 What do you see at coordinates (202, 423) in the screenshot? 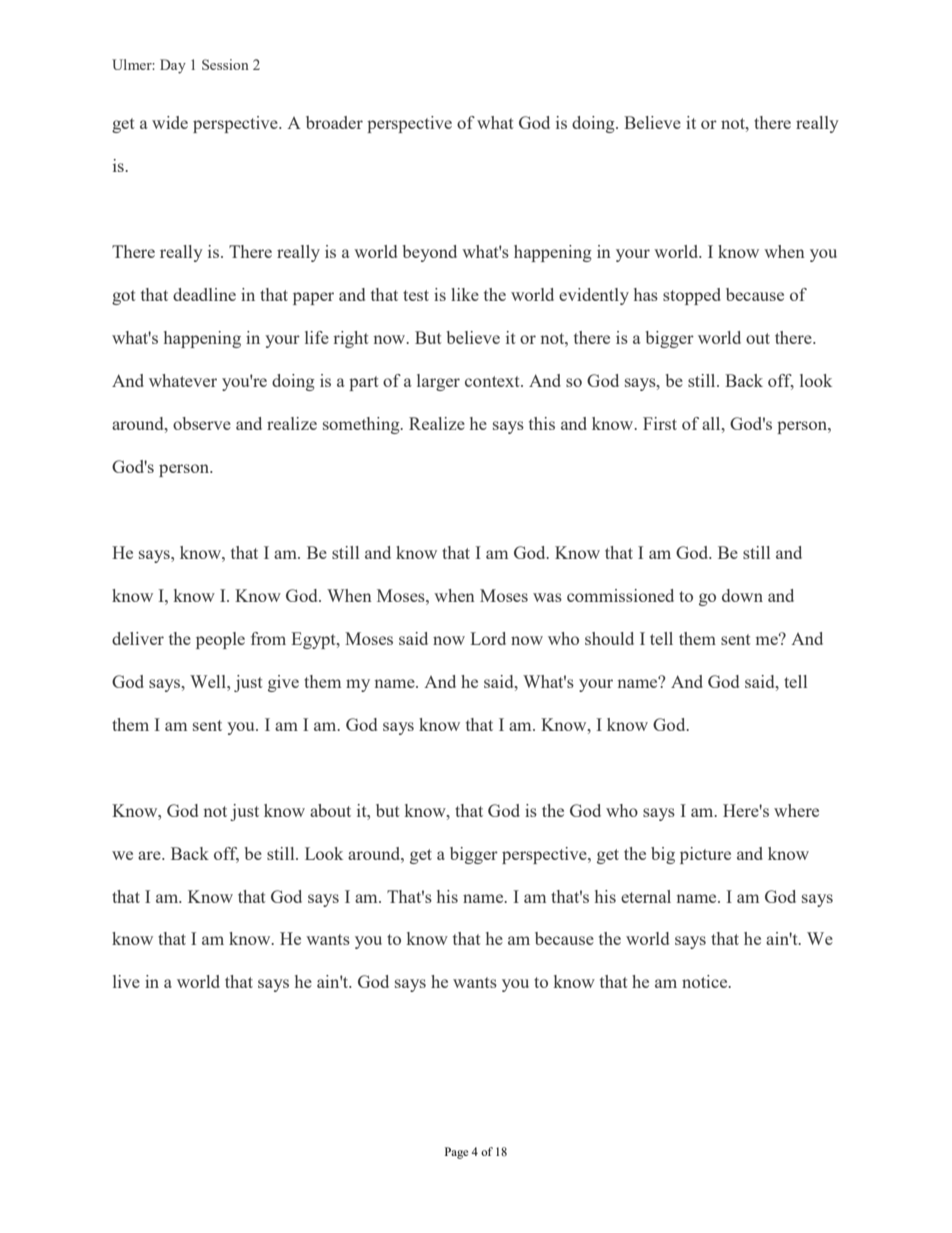
I see `observe` at bounding box center [202, 423].
